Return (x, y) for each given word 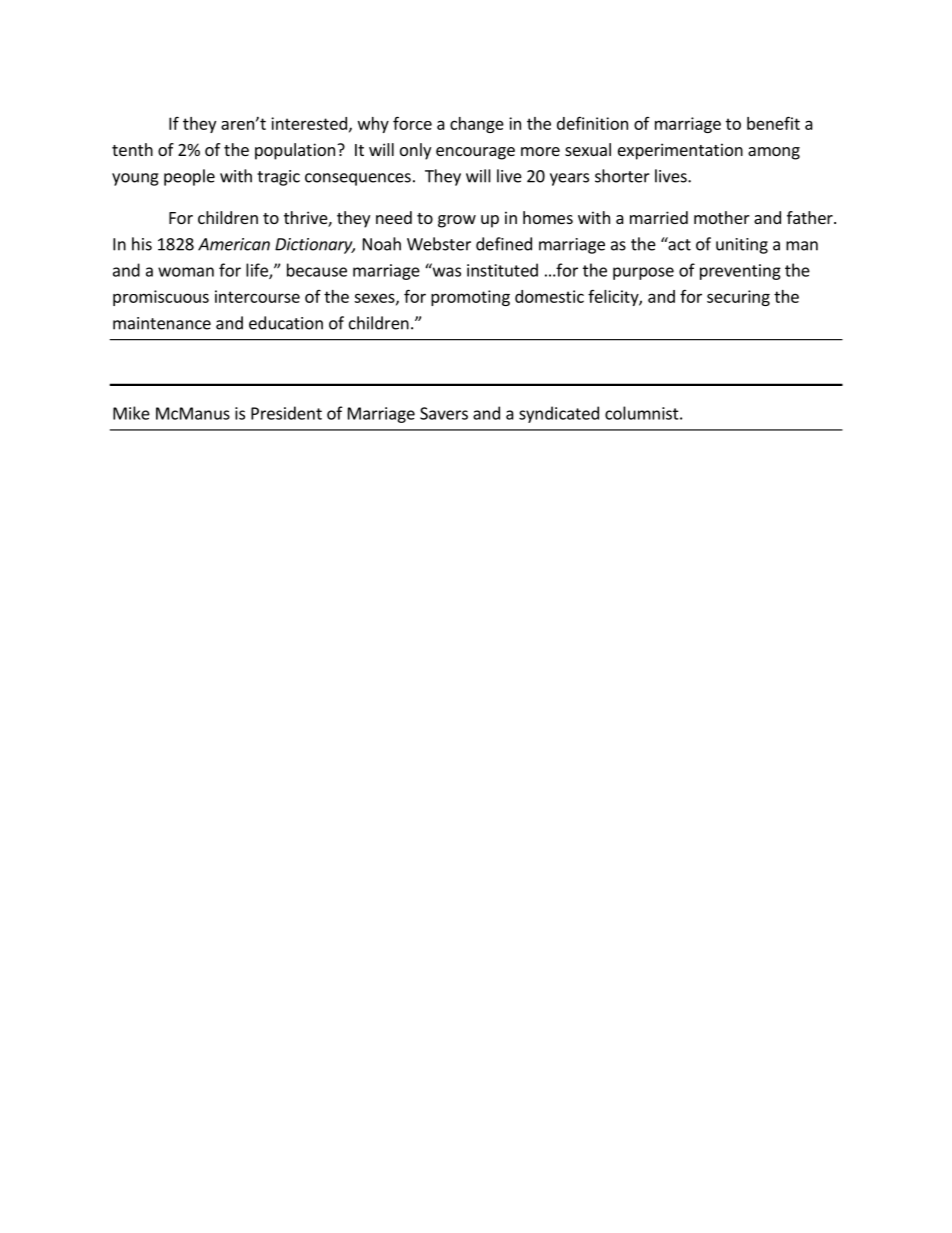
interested (309, 123)
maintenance (162, 323)
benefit (773, 123)
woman (186, 272)
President (286, 413)
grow (457, 221)
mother (722, 217)
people (189, 177)
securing (738, 298)
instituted (502, 270)
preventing (740, 272)
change (477, 125)
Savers (444, 413)
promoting (470, 298)
